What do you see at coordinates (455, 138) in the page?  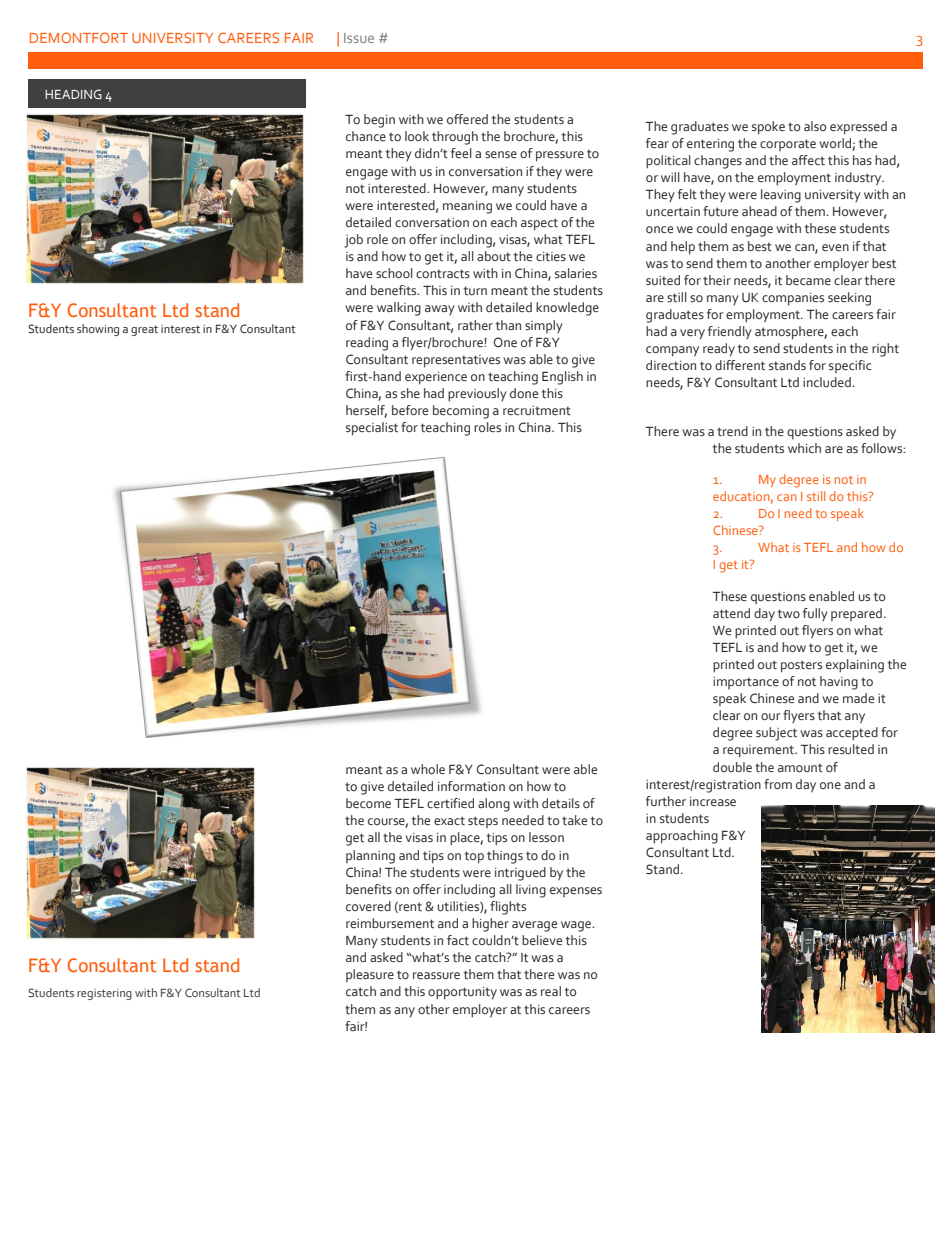 I see `through` at bounding box center [455, 138].
